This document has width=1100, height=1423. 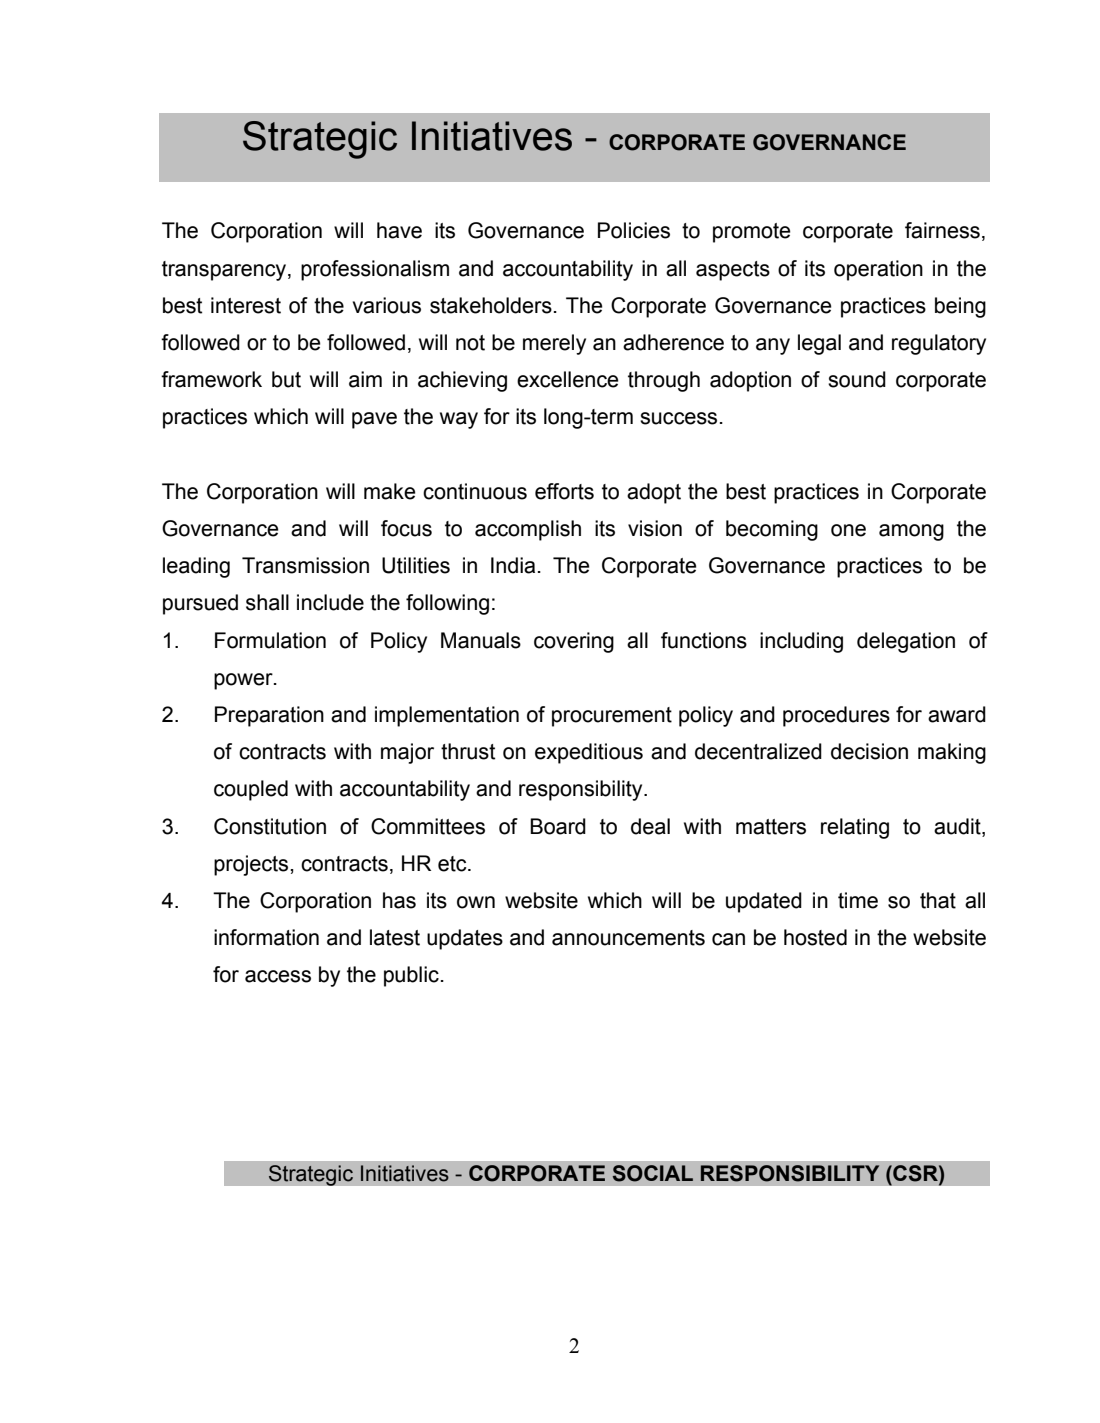 I want to click on Transmission, so click(x=305, y=565).
